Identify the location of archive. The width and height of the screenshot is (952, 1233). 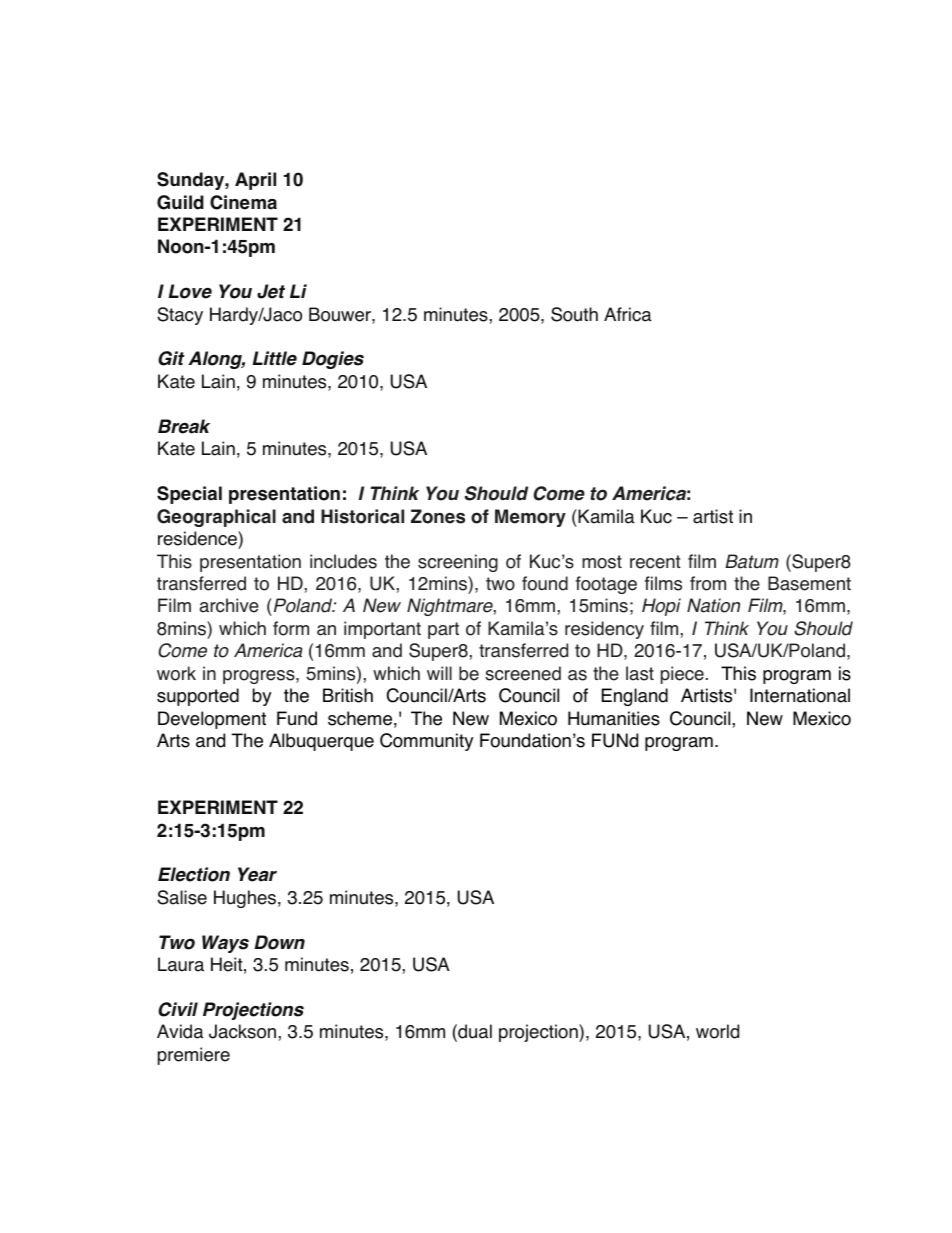
(229, 605).
